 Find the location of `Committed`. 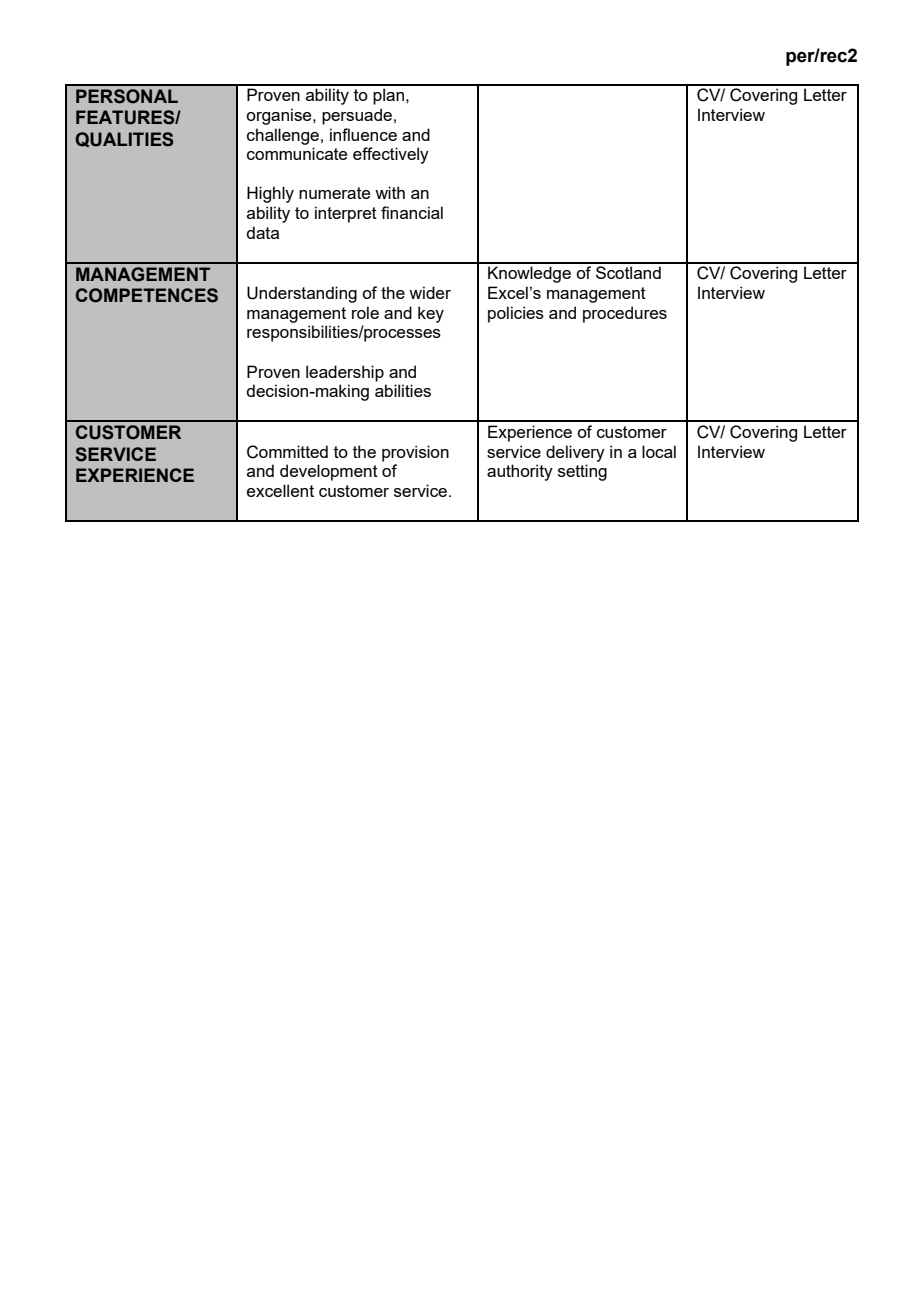

Committed is located at coordinates (287, 452).
